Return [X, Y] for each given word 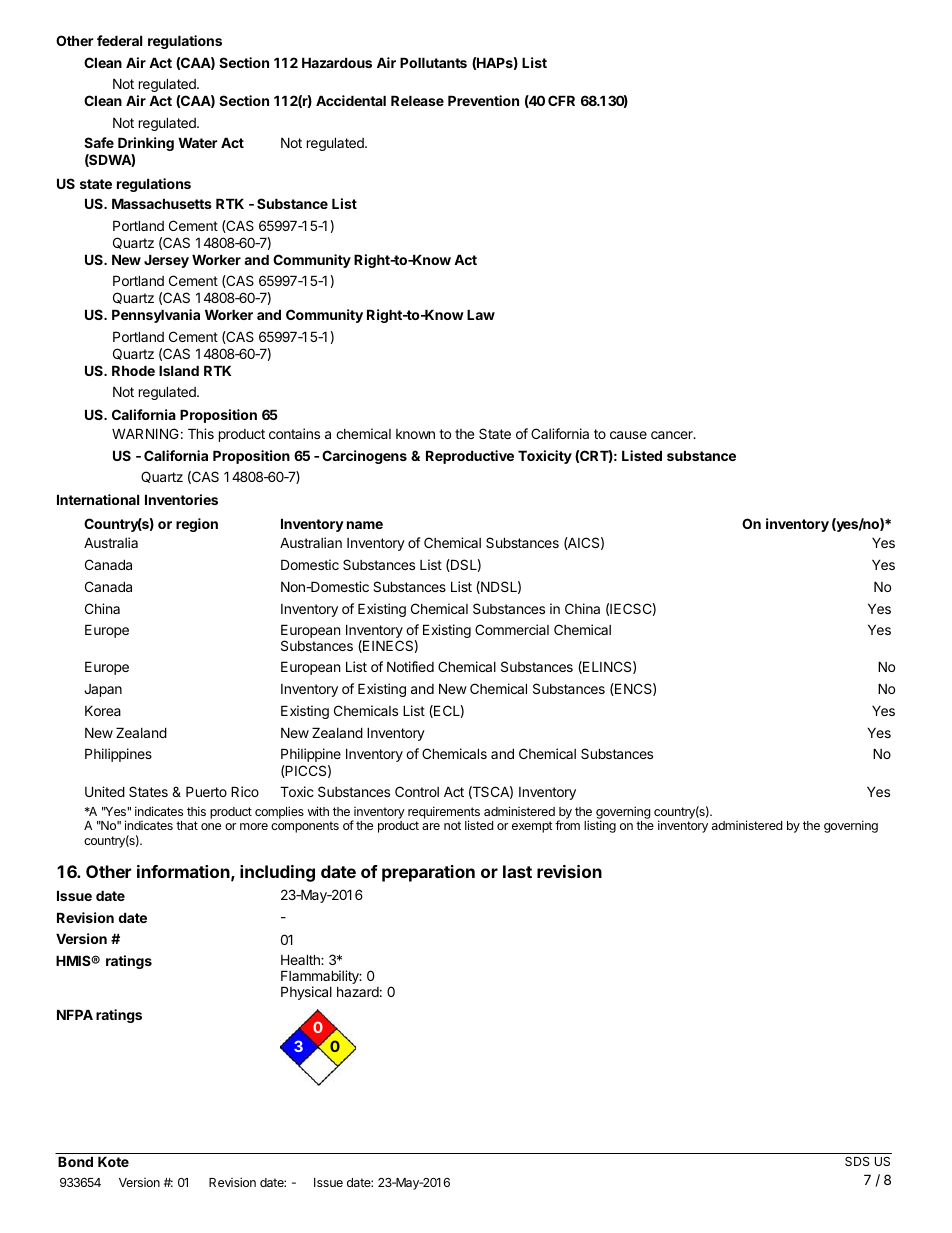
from [567, 825]
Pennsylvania [156, 316]
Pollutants [433, 62]
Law [481, 314]
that [187, 825]
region [197, 525]
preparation [428, 873]
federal [119, 40]
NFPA [75, 1014]
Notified [410, 666]
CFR [561, 100]
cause [628, 435]
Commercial [512, 629]
